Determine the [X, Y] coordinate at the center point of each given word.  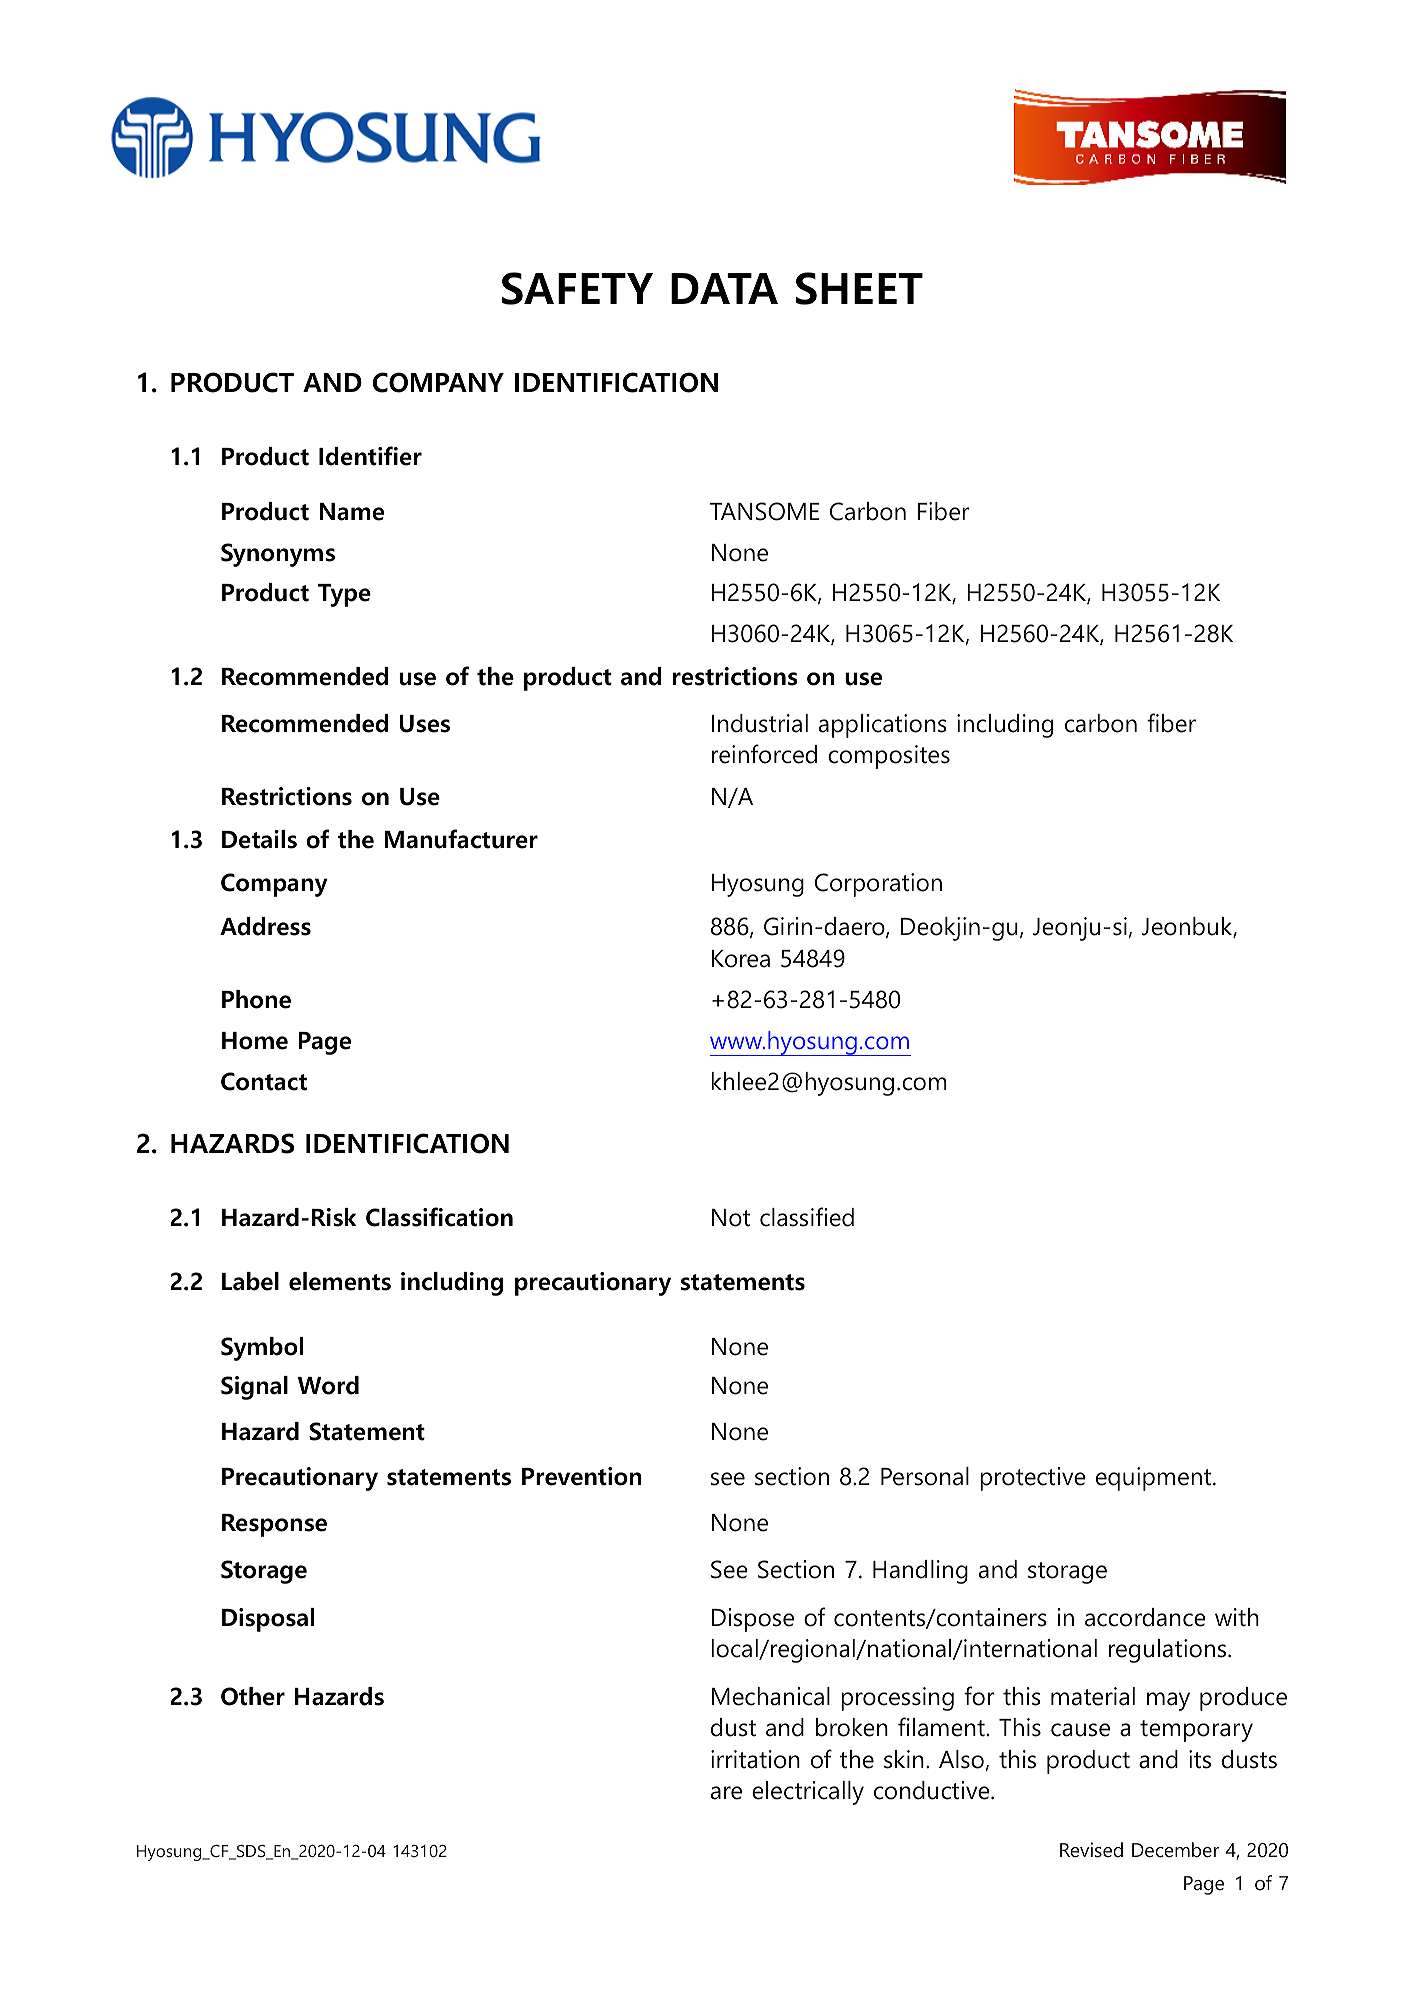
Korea [741, 959]
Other [253, 1696]
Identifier [370, 456]
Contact [264, 1081]
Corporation [878, 885]
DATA [724, 288]
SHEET [859, 288]
